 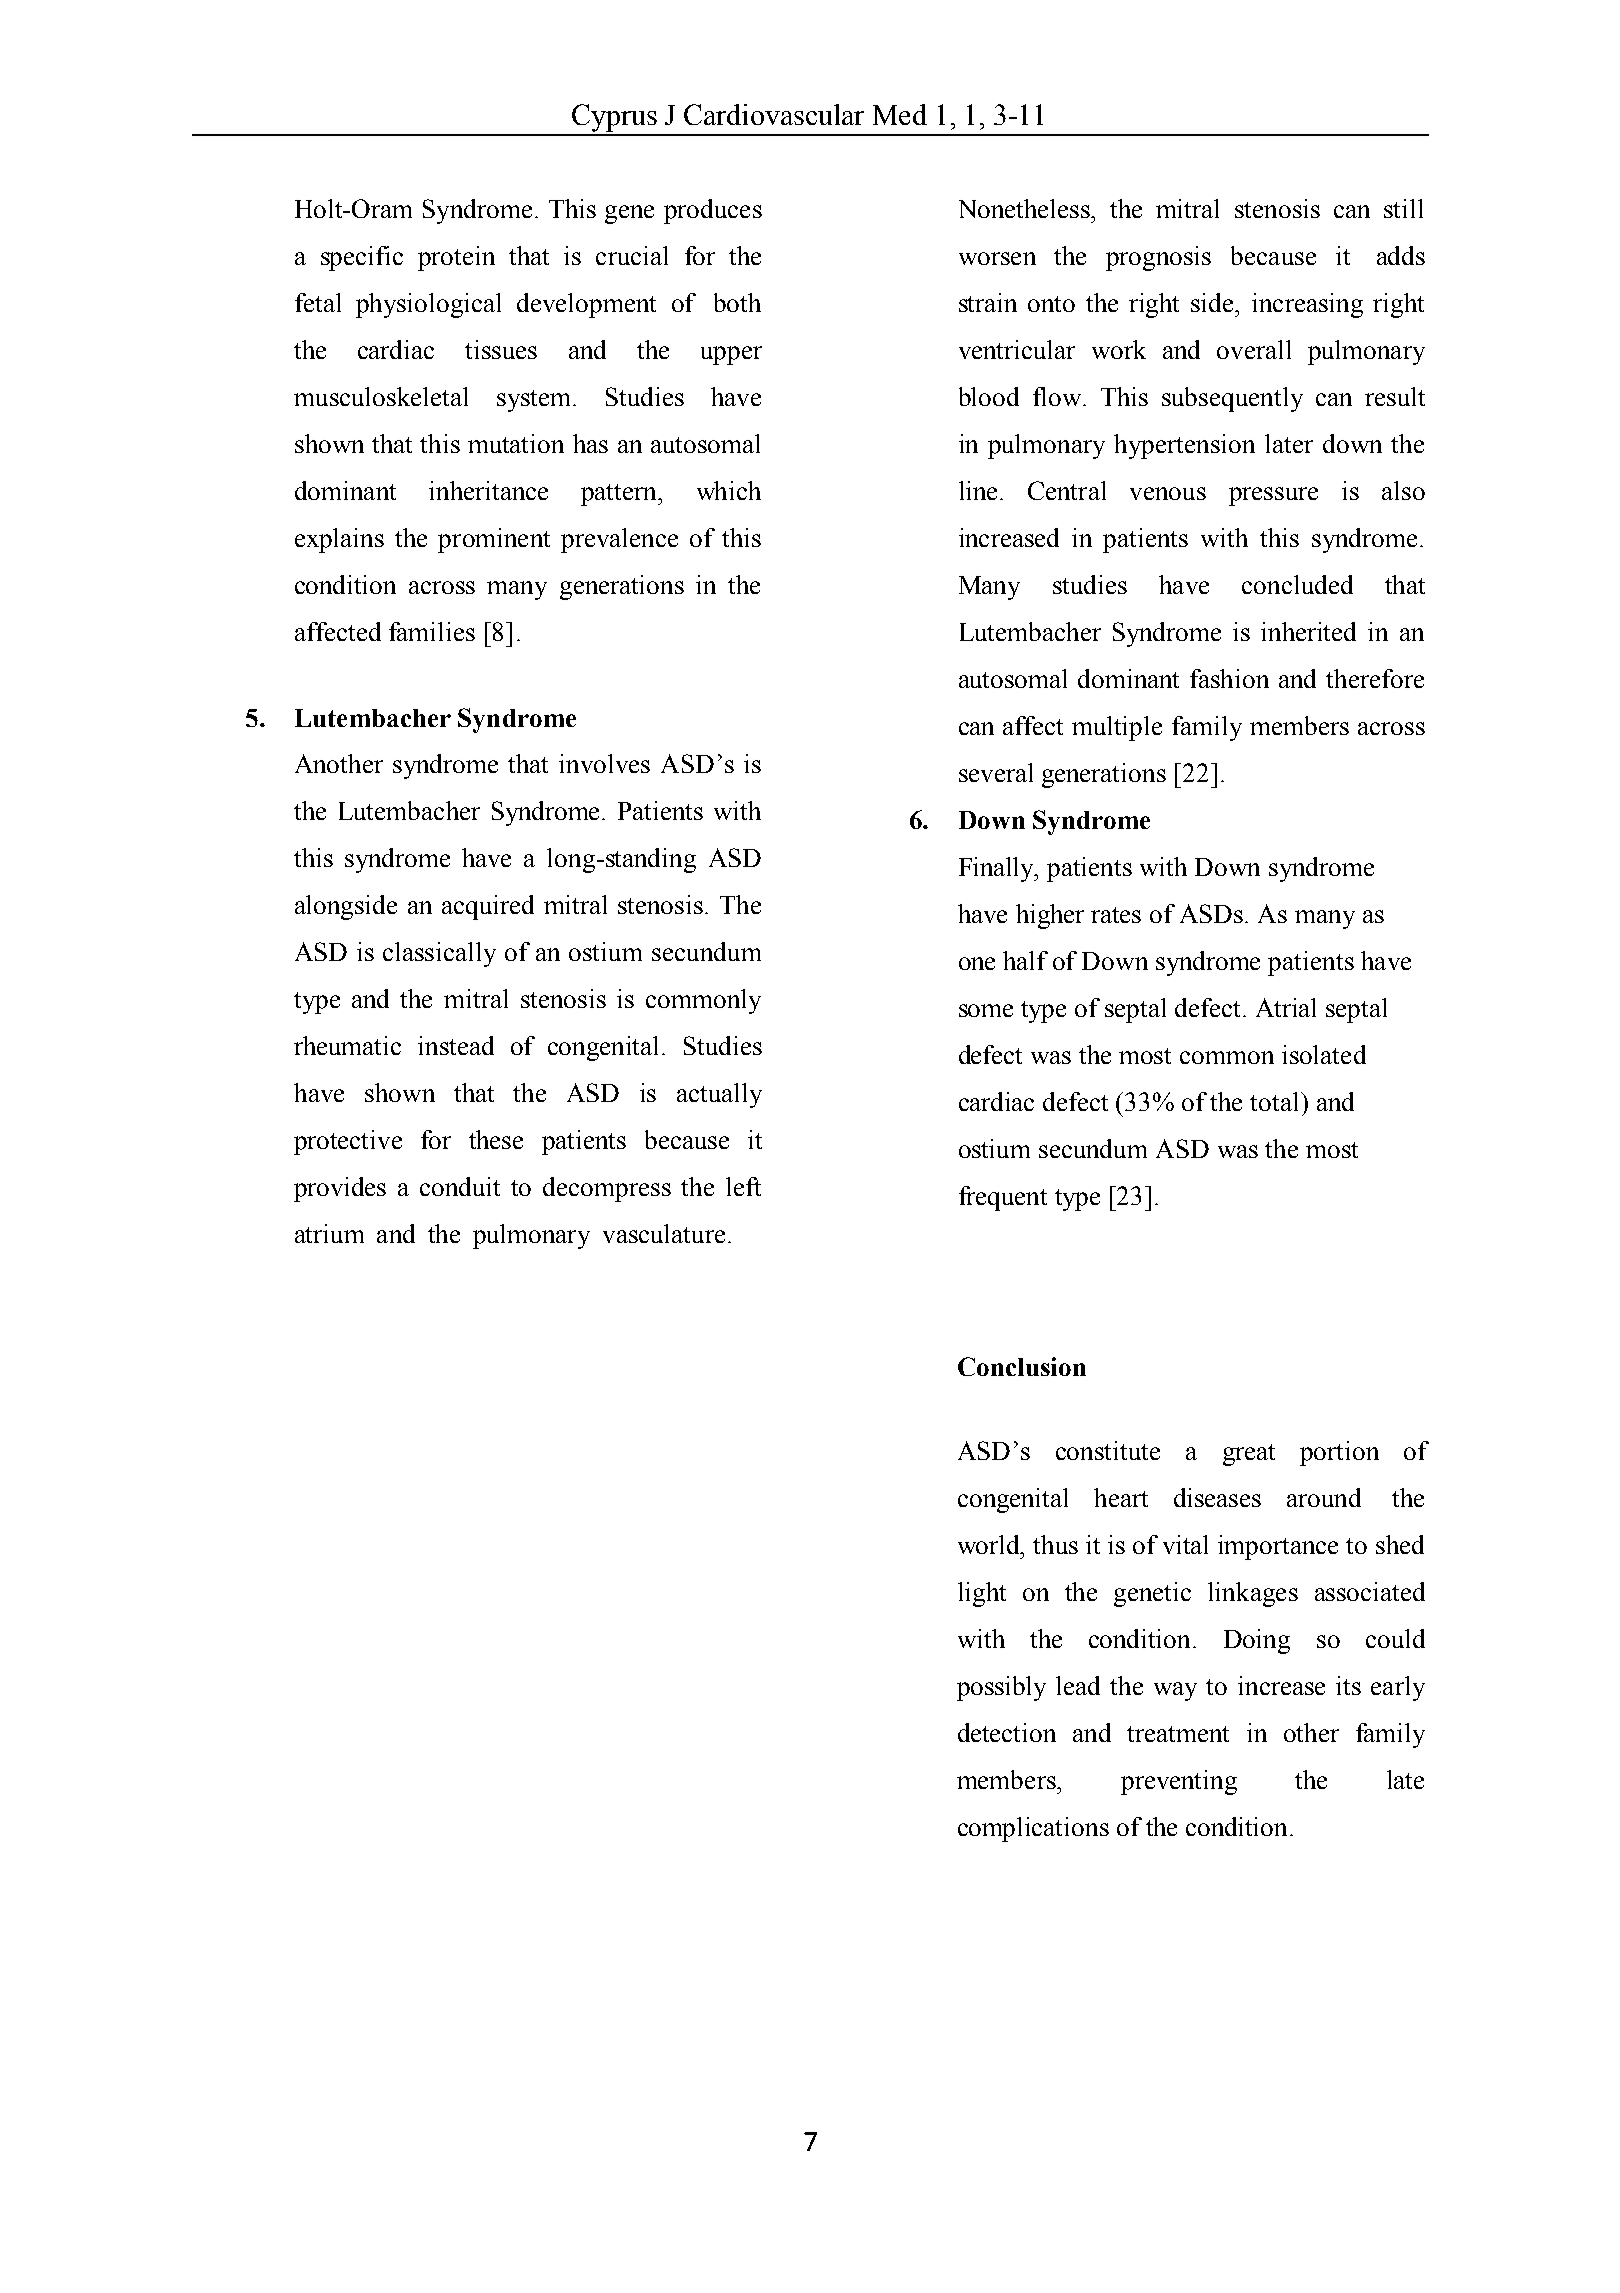 I want to click on possibly, so click(x=1001, y=1688).
